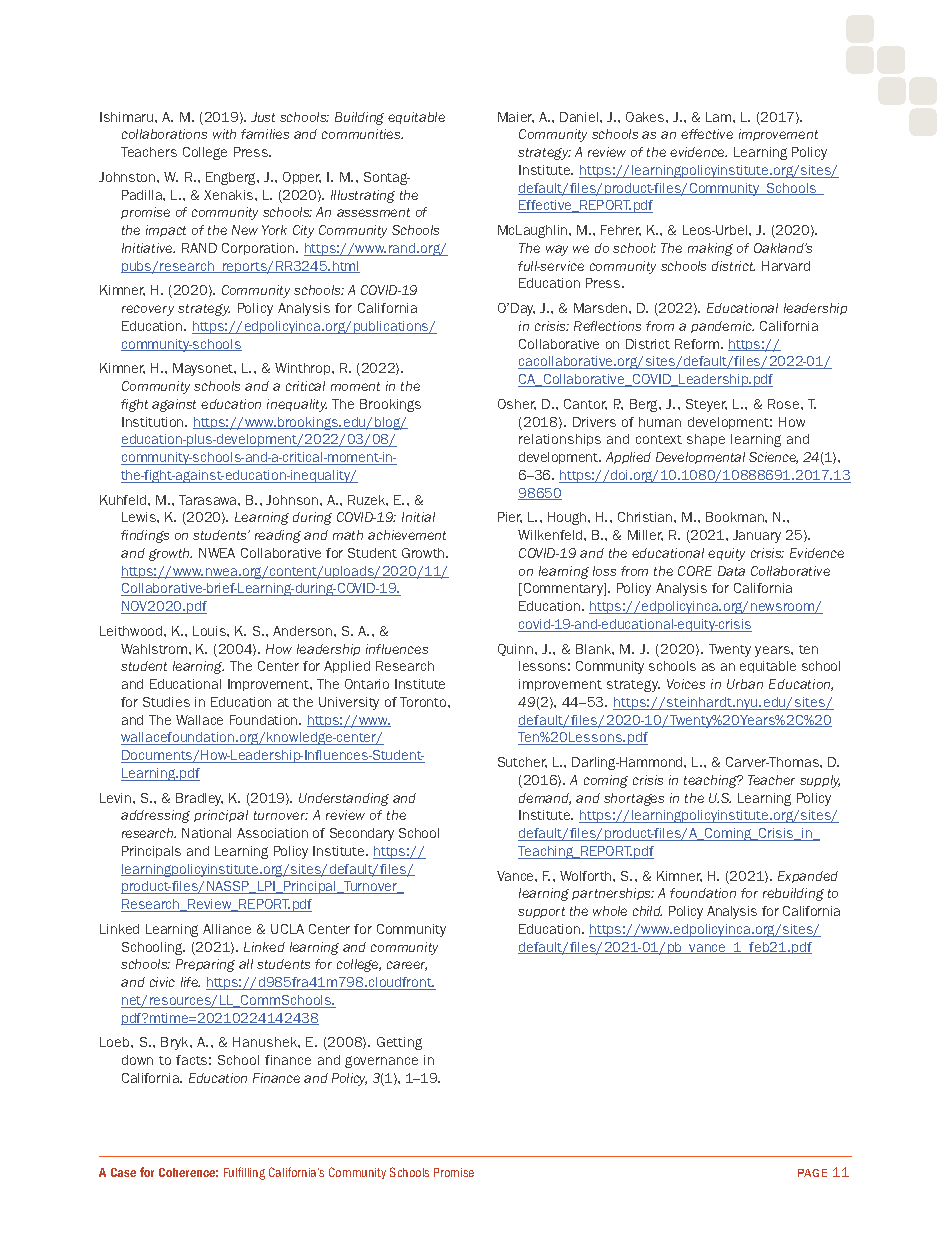 Image resolution: width=952 pixels, height=1233 pixels. What do you see at coordinates (362, 134) in the screenshot?
I see `communities` at bounding box center [362, 134].
